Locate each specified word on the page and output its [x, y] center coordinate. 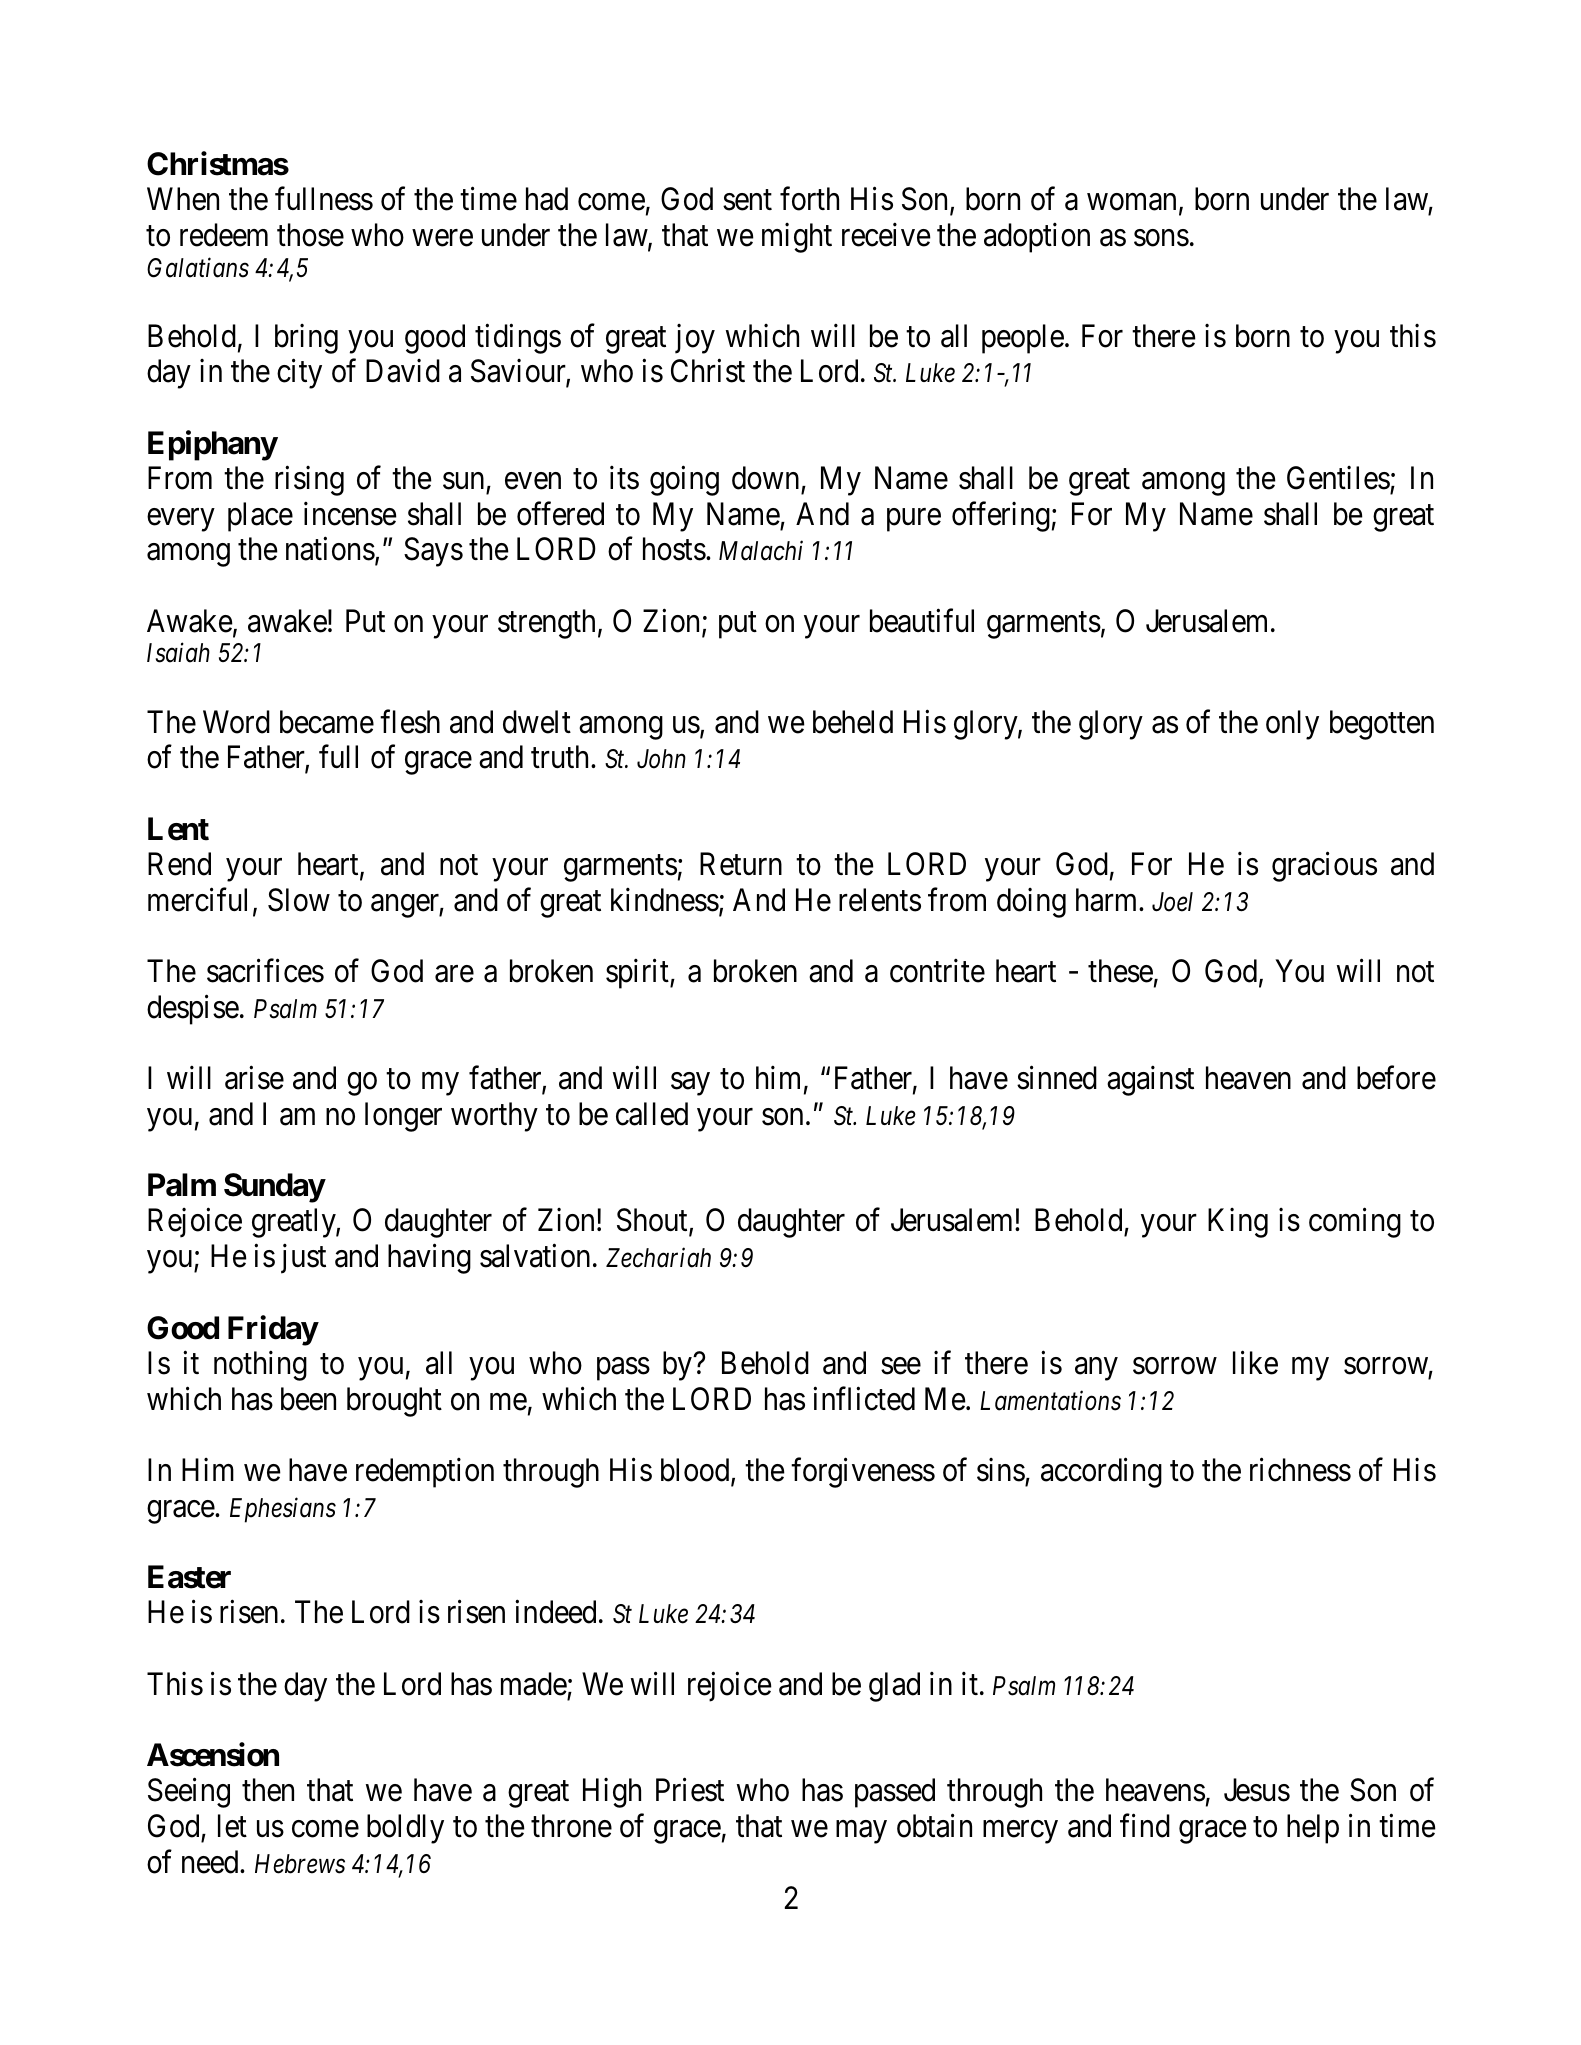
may [861, 1832]
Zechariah [658, 1257]
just [303, 1259]
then [268, 1790]
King [1238, 1223]
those [310, 235]
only [1292, 725]
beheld [853, 722]
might [797, 238]
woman [1131, 202]
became [327, 722]
